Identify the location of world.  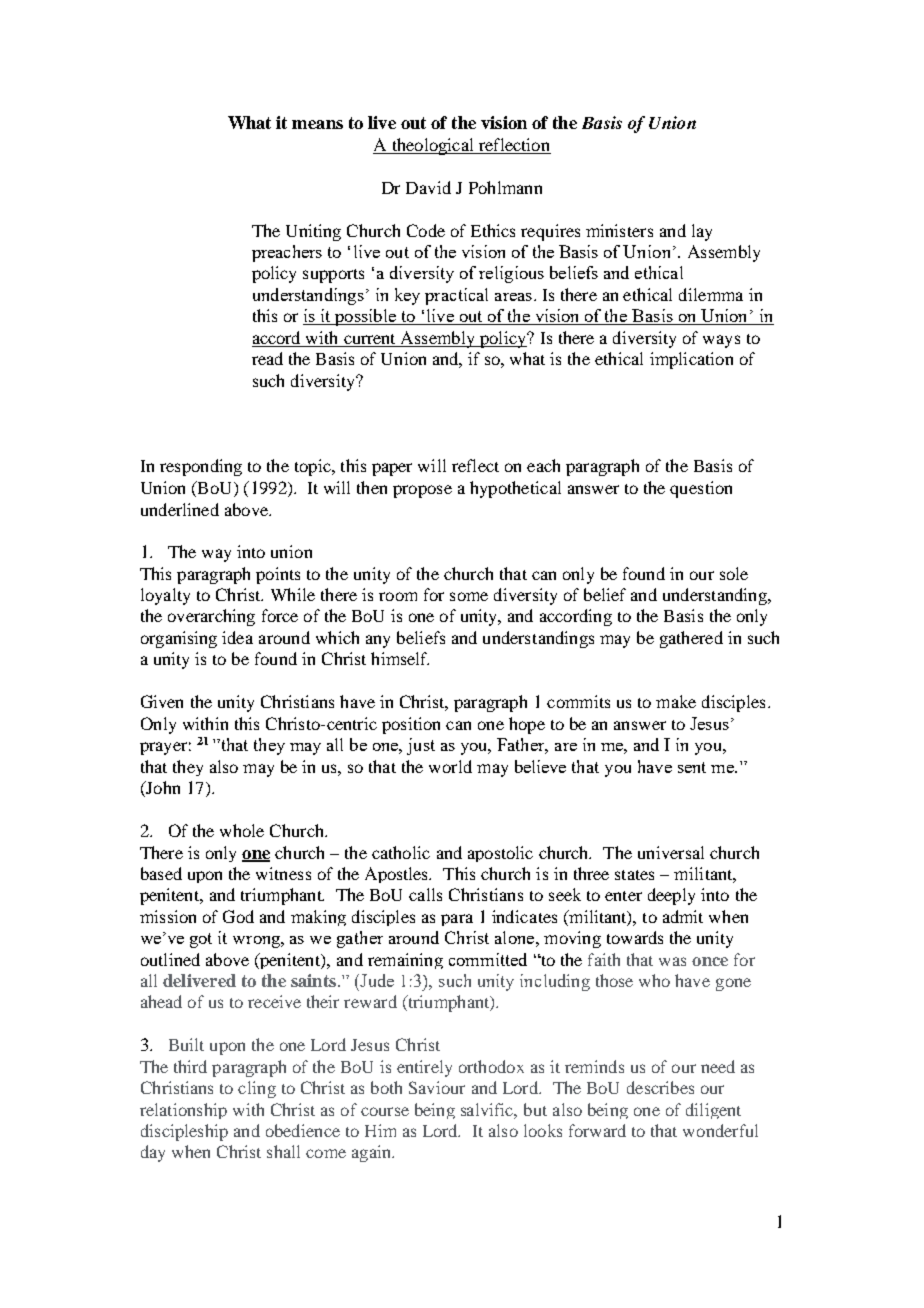
(450, 766).
